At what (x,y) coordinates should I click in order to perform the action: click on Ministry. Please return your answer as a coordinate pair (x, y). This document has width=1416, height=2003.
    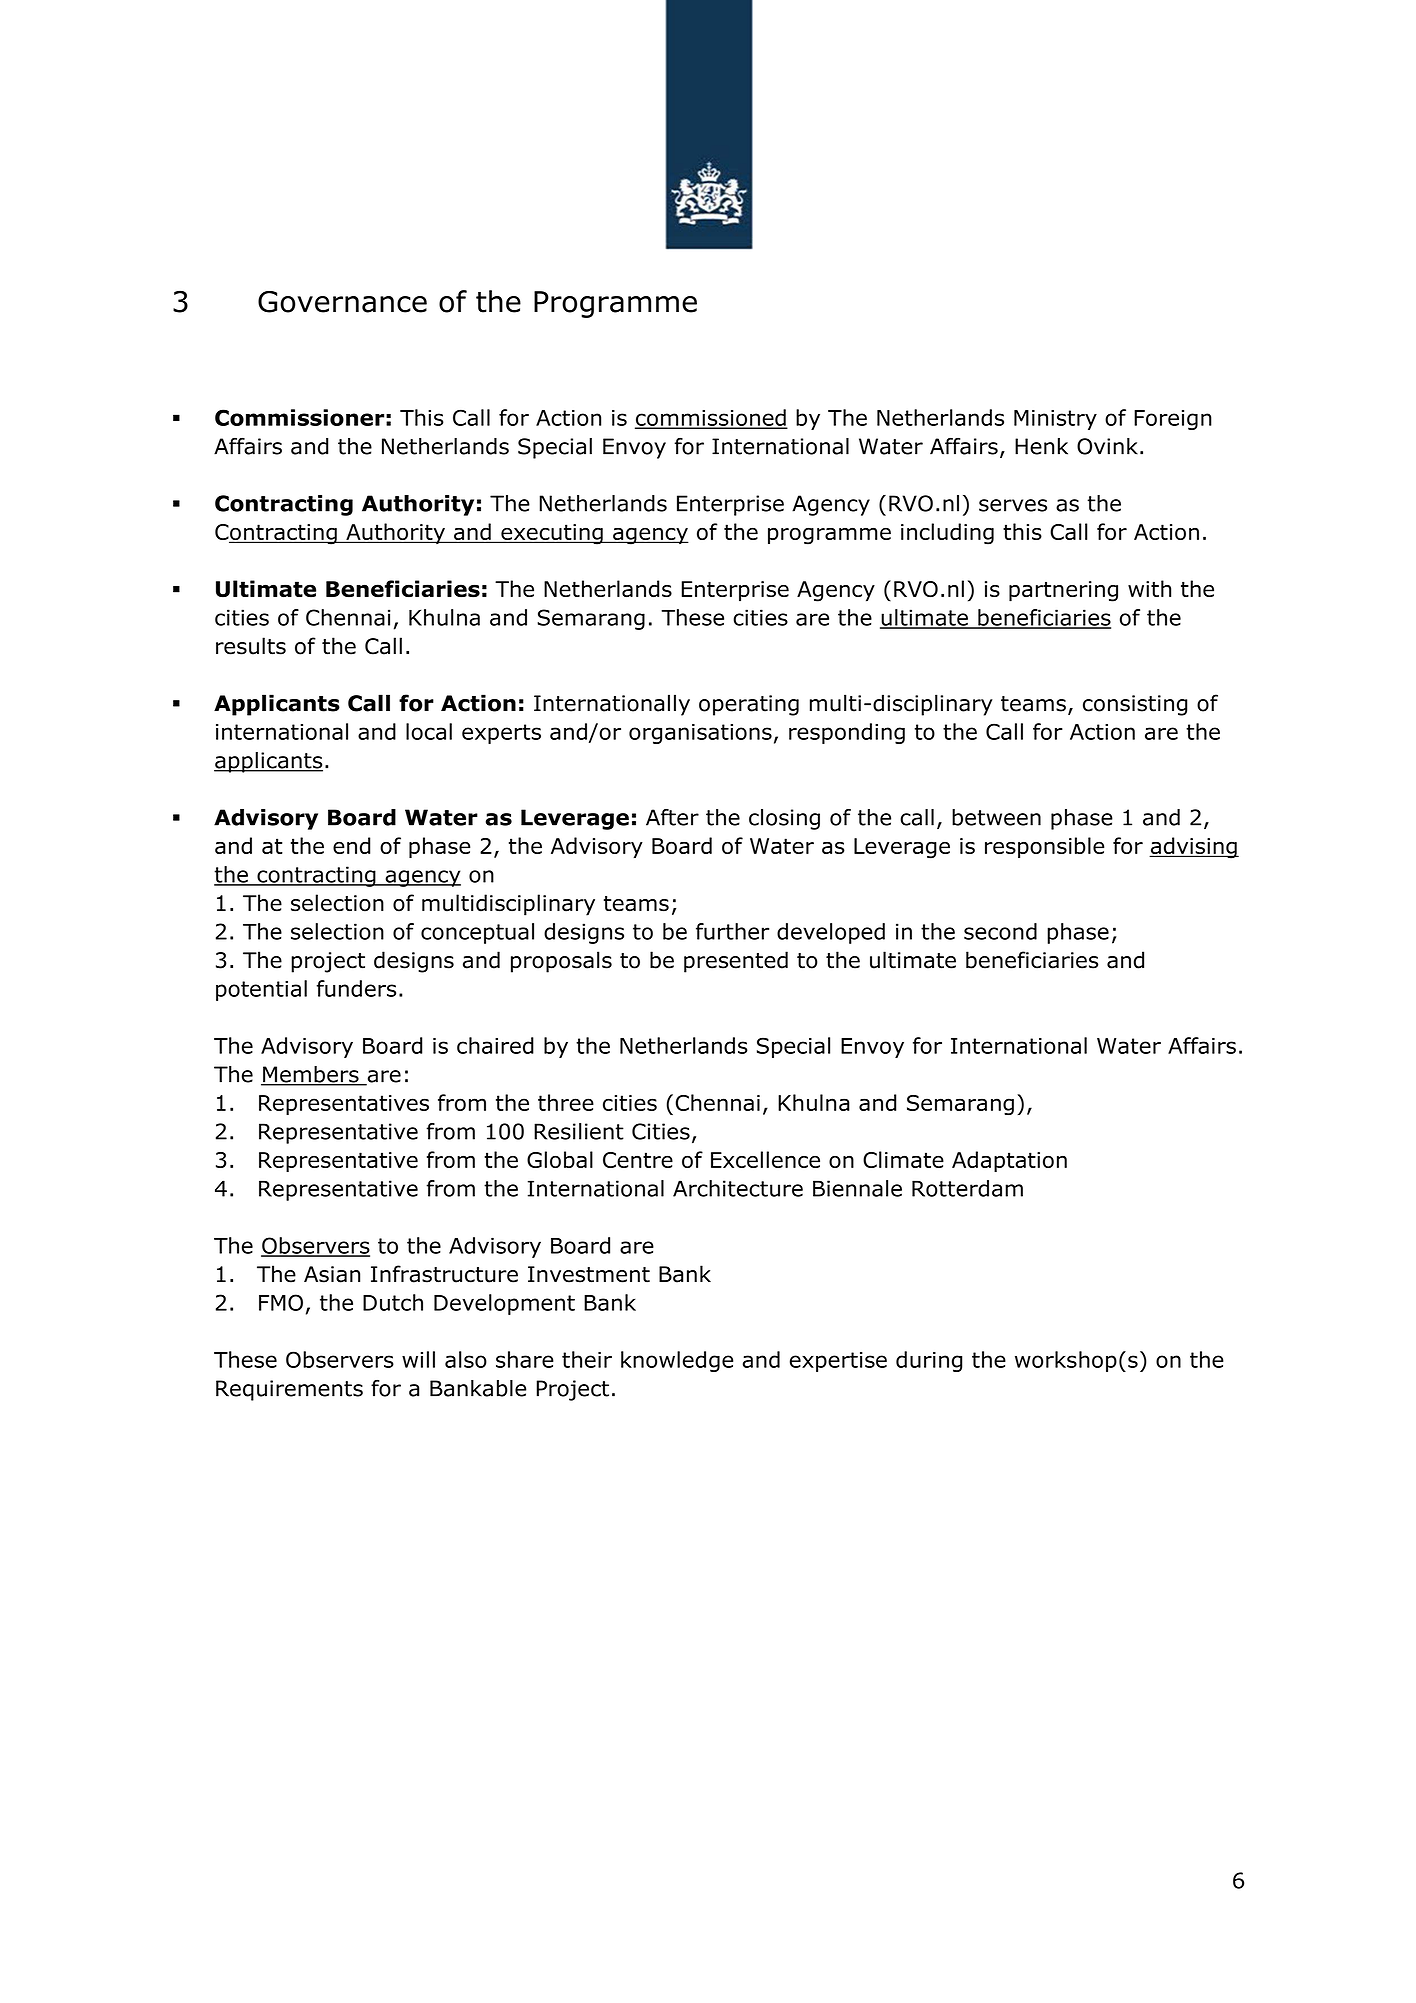
    Looking at the image, I should click on (1055, 420).
